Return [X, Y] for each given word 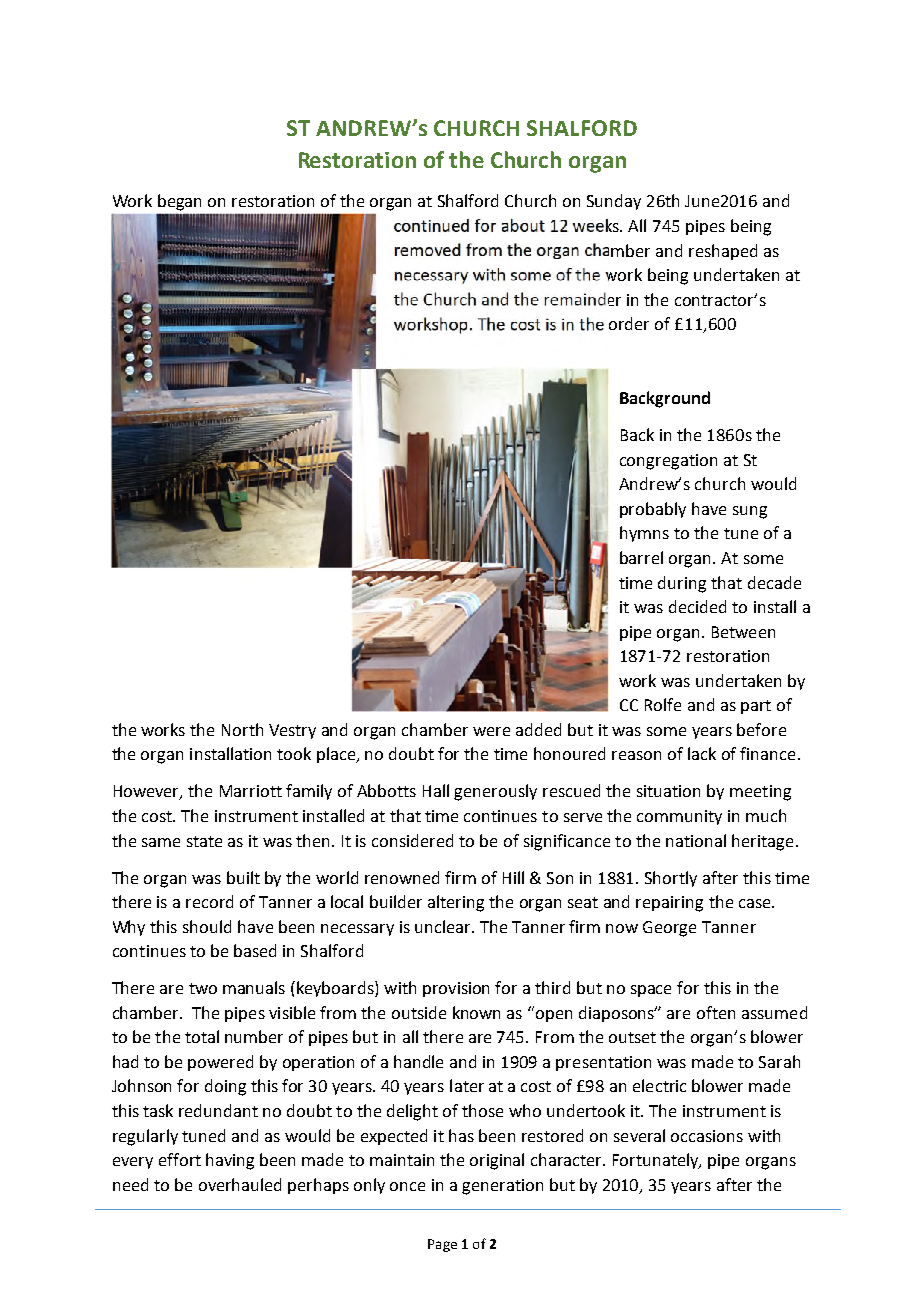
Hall [436, 790]
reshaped [723, 252]
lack [702, 753]
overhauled [240, 1184]
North [242, 729]
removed [428, 249]
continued [431, 225]
